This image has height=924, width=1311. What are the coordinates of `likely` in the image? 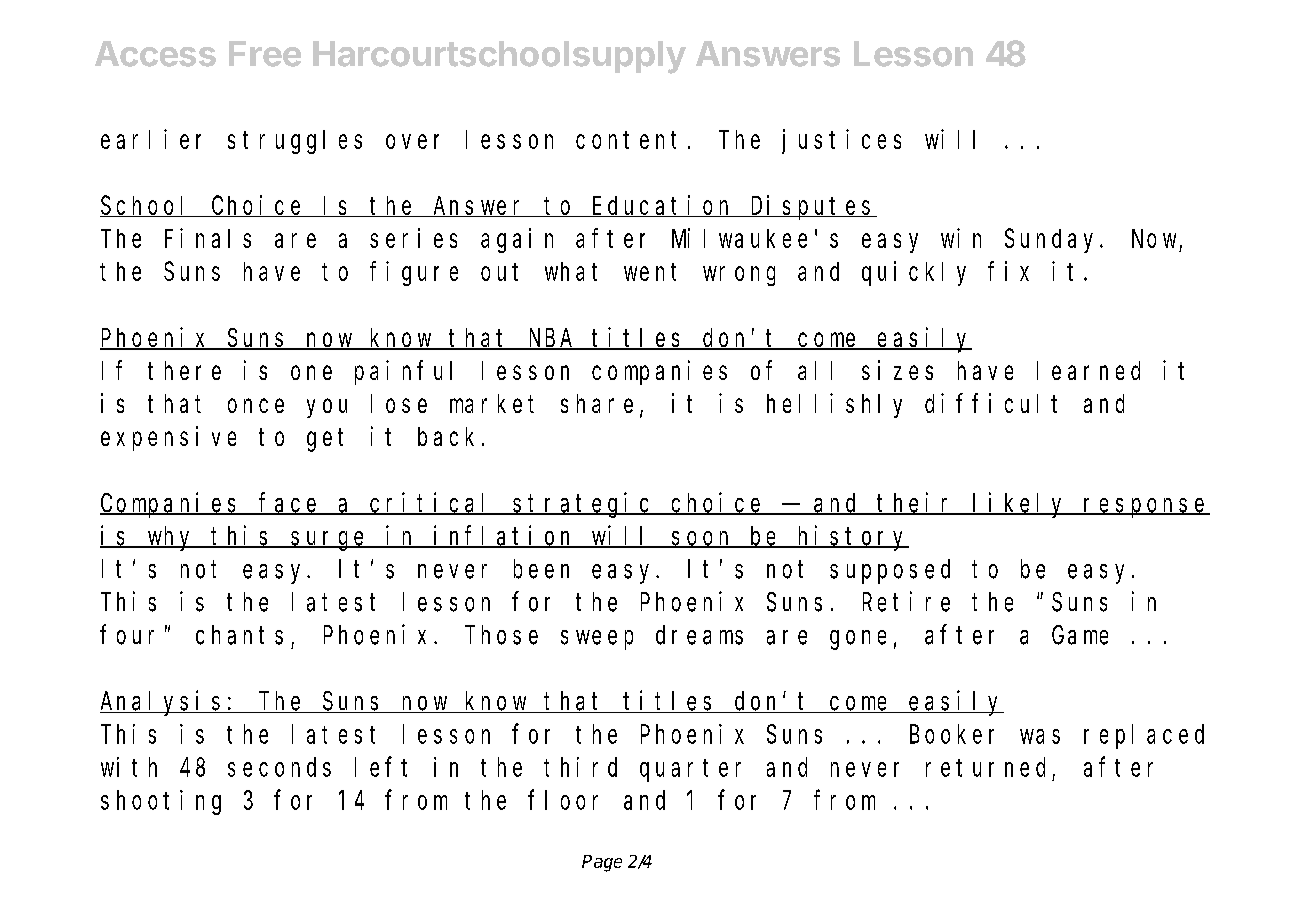 It's located at (1020, 505).
